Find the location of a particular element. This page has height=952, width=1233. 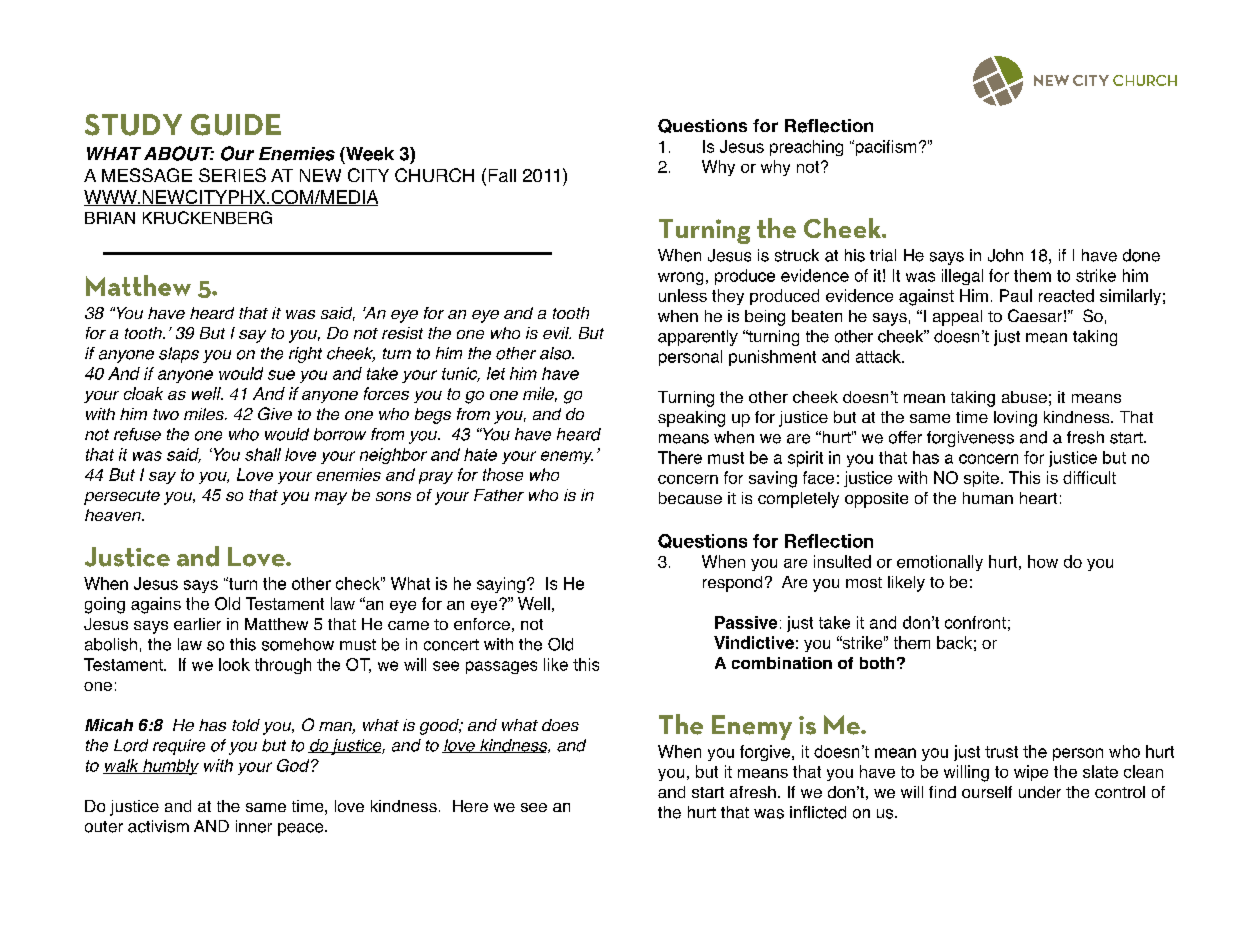

Paul is located at coordinates (1016, 295).
